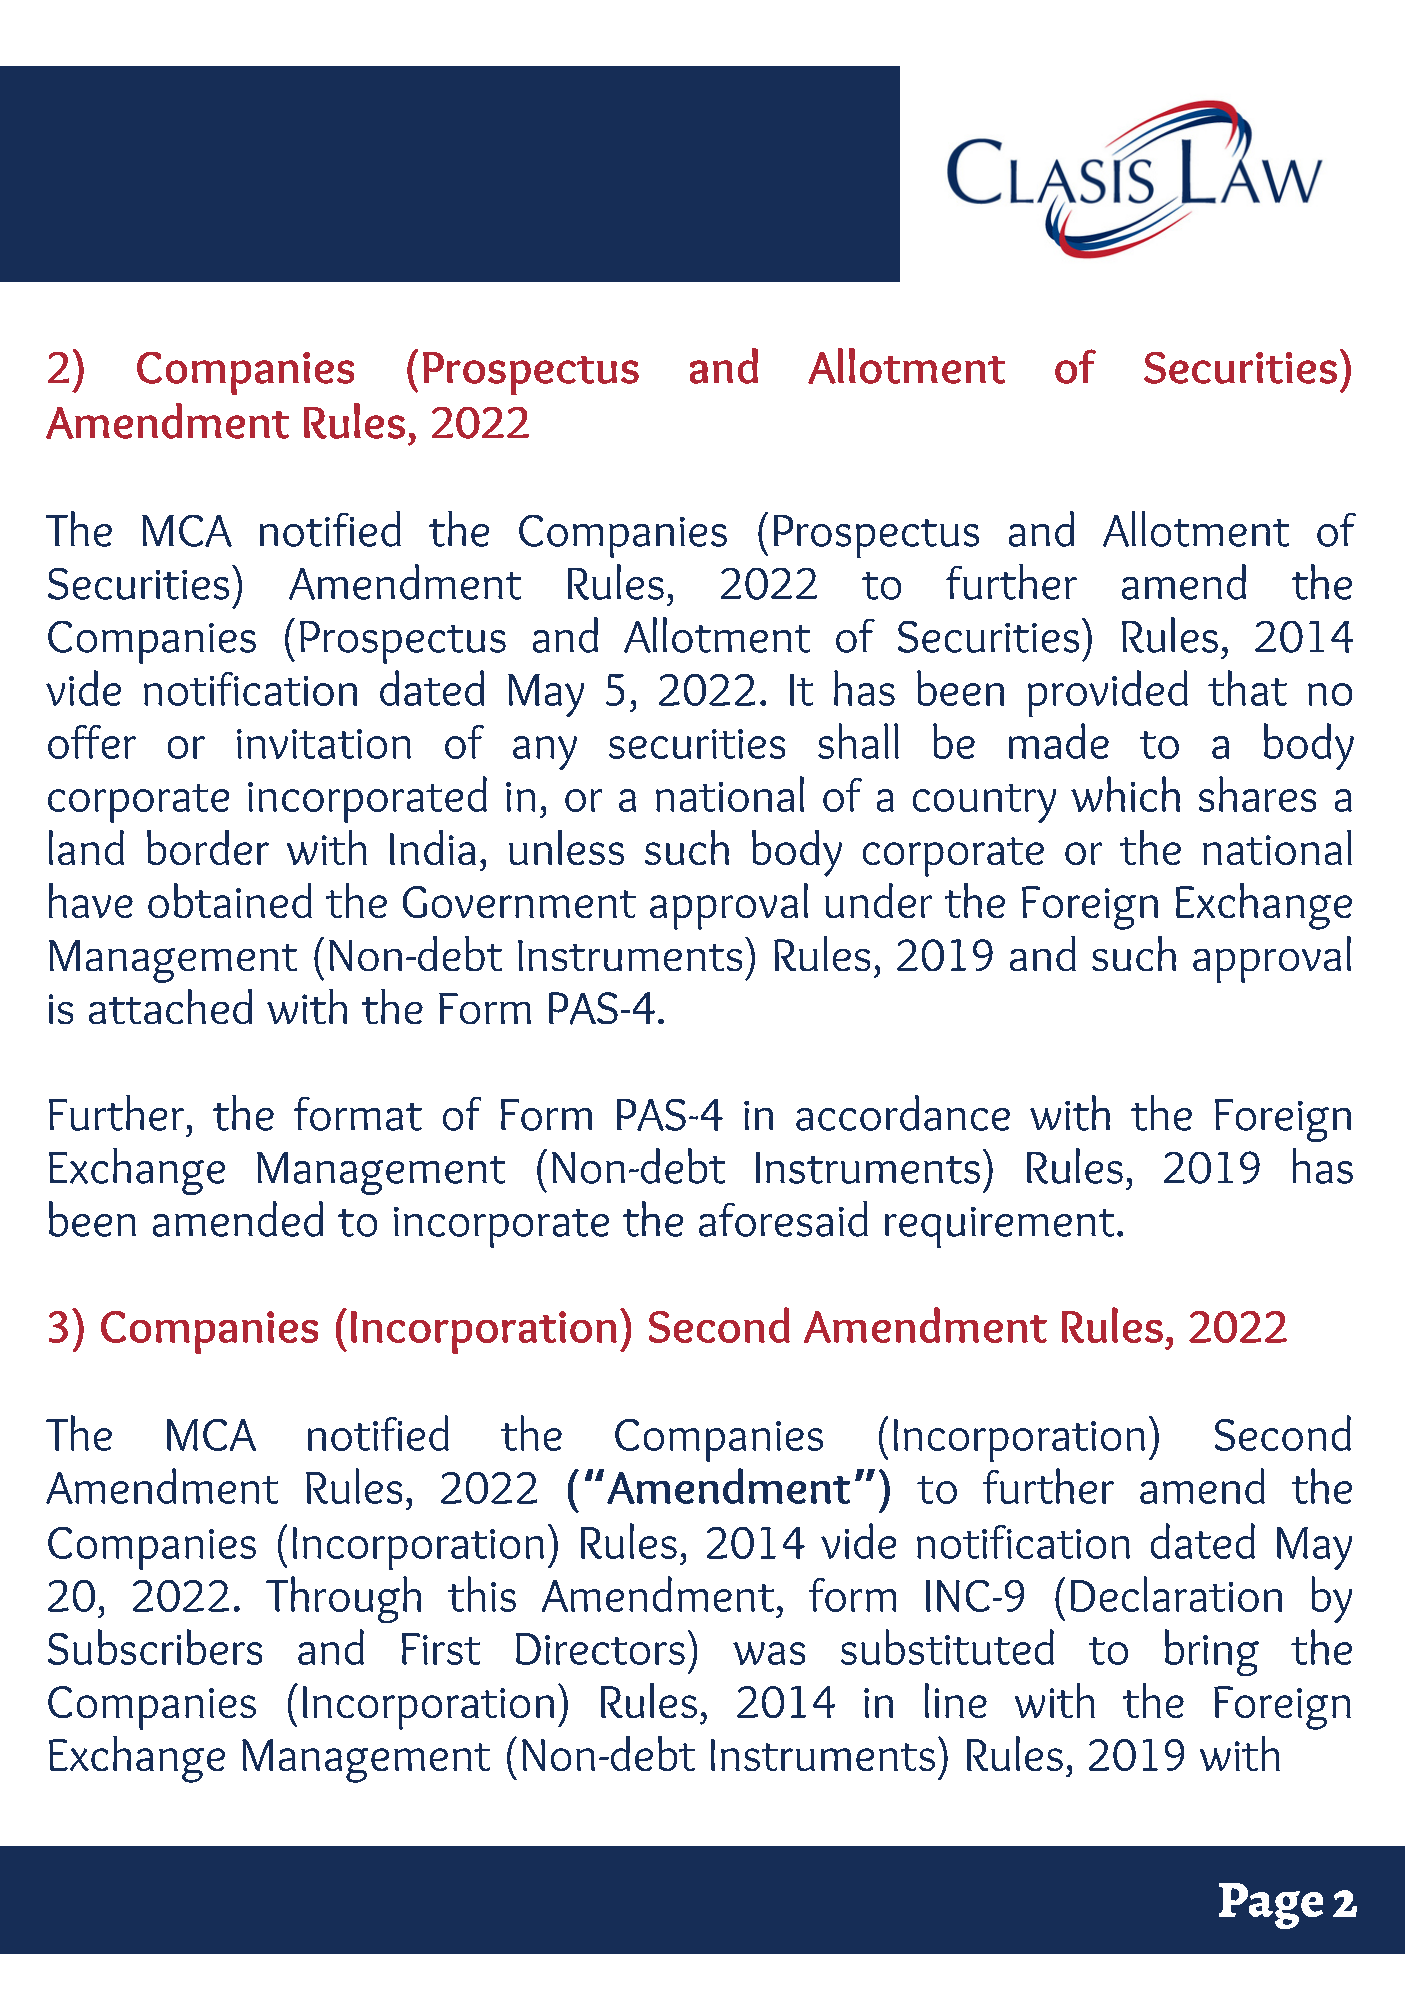  I want to click on Government, so click(519, 902).
